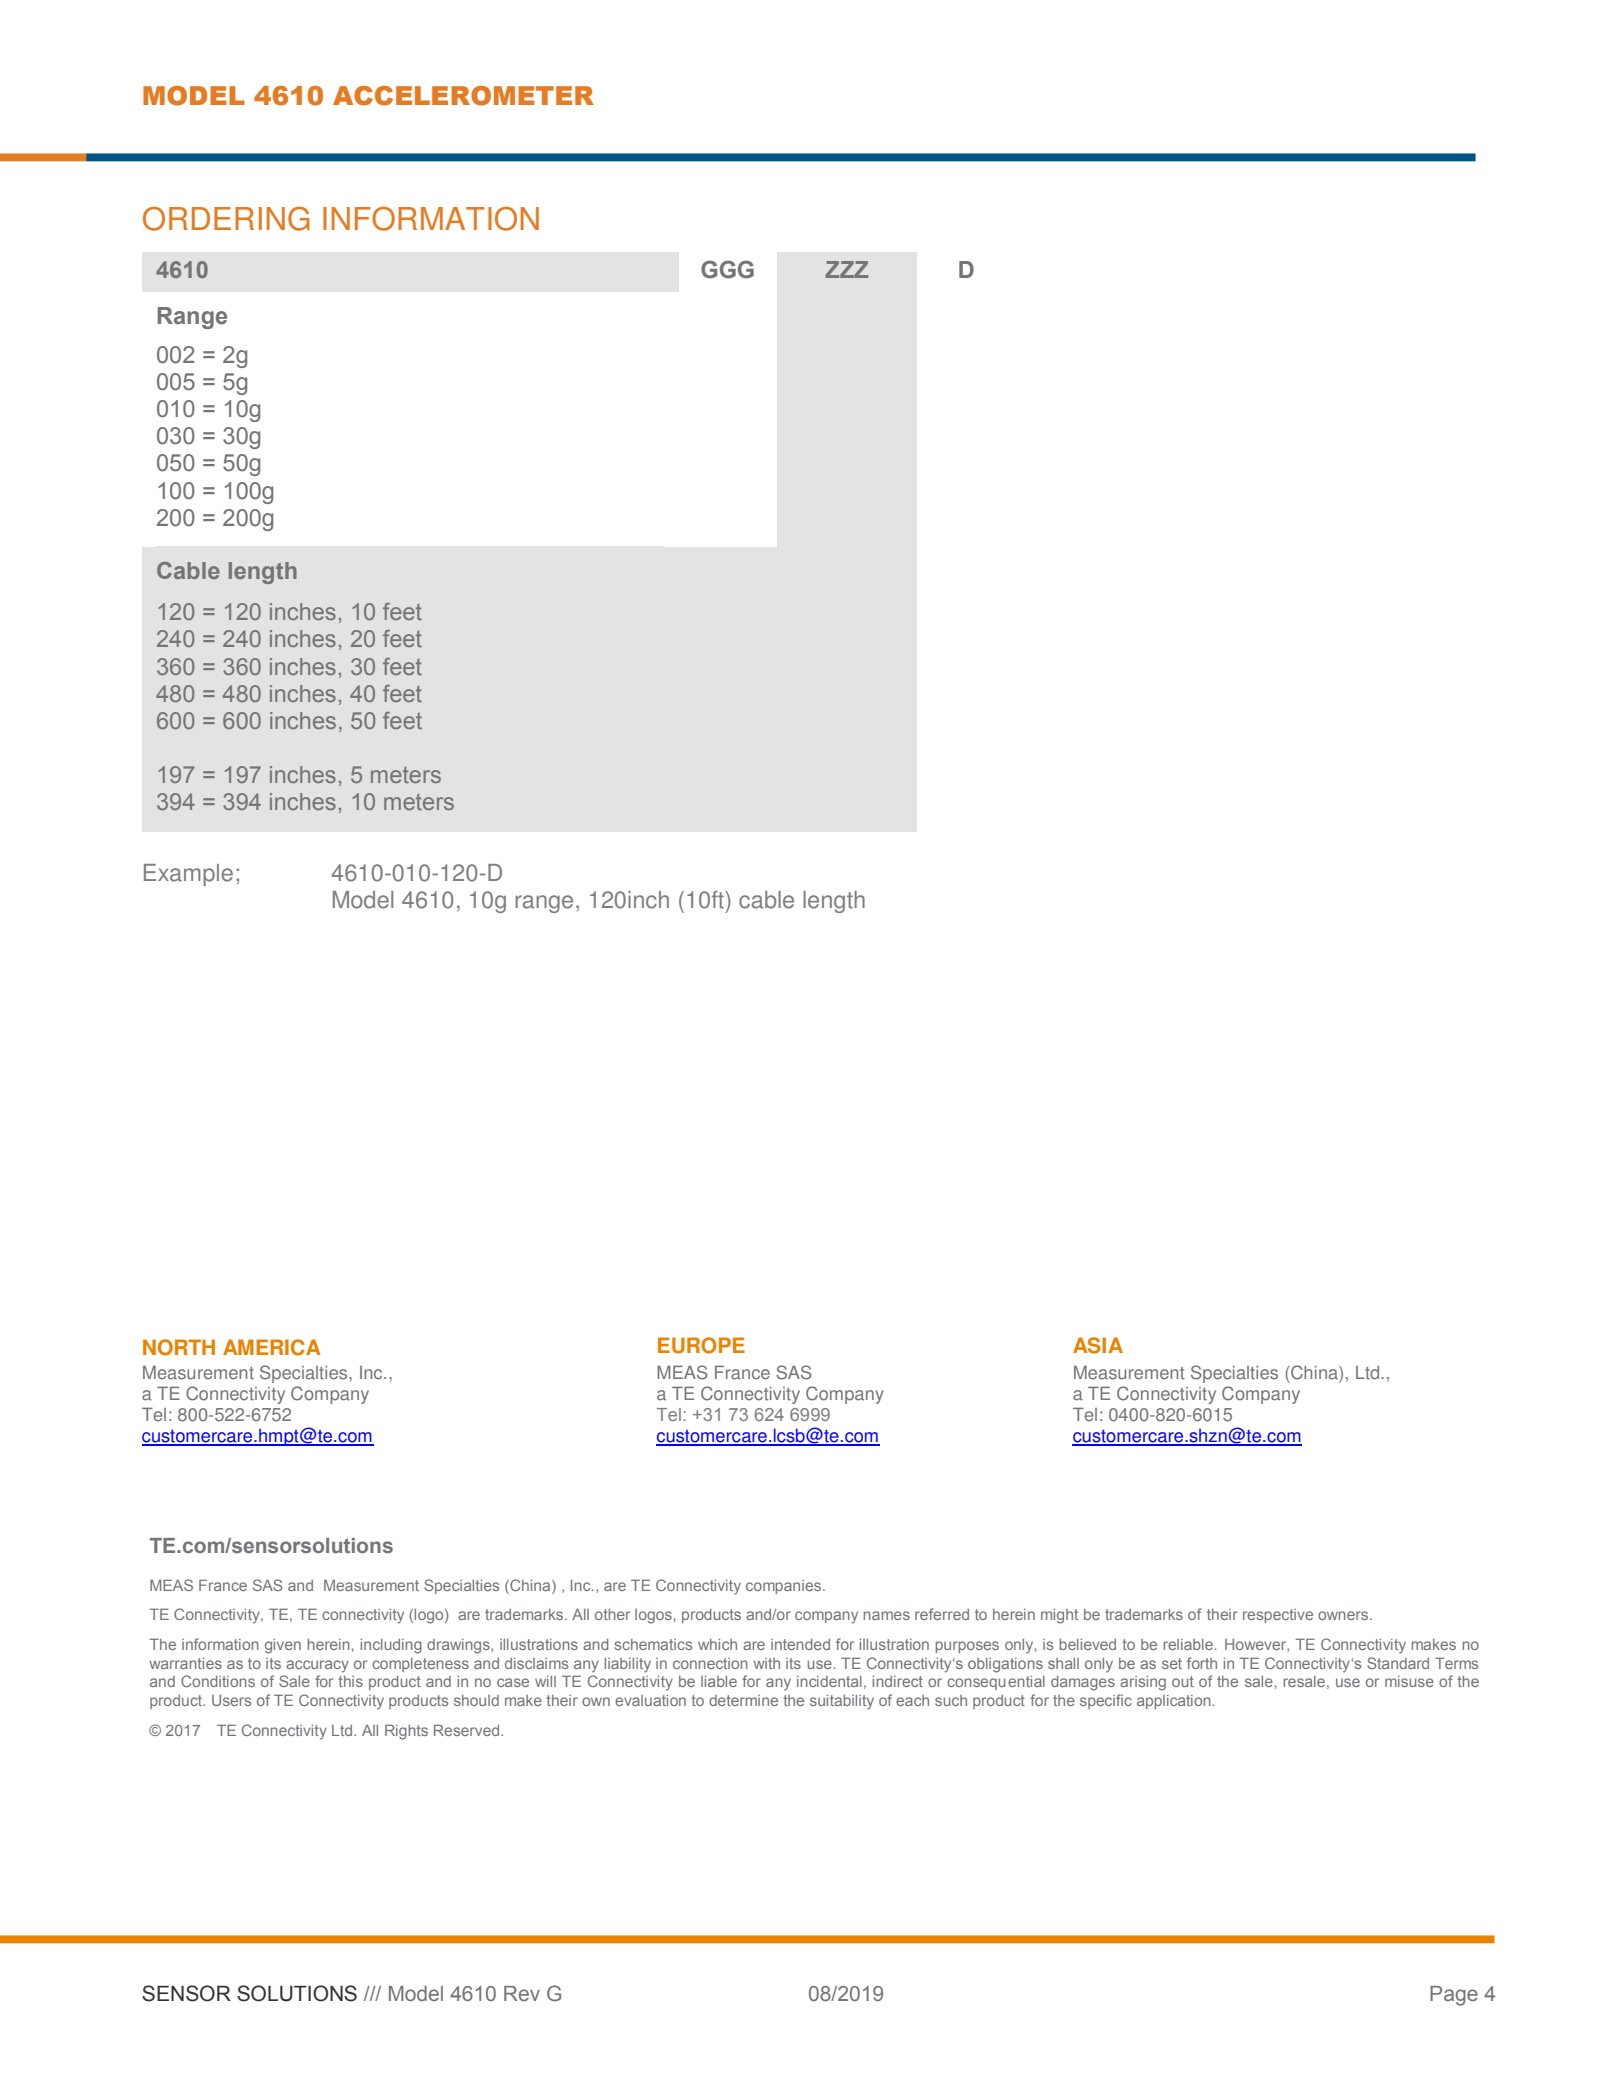 The height and width of the page is (2081, 1608). What do you see at coordinates (846, 269) in the page?
I see `ZZZ` at bounding box center [846, 269].
